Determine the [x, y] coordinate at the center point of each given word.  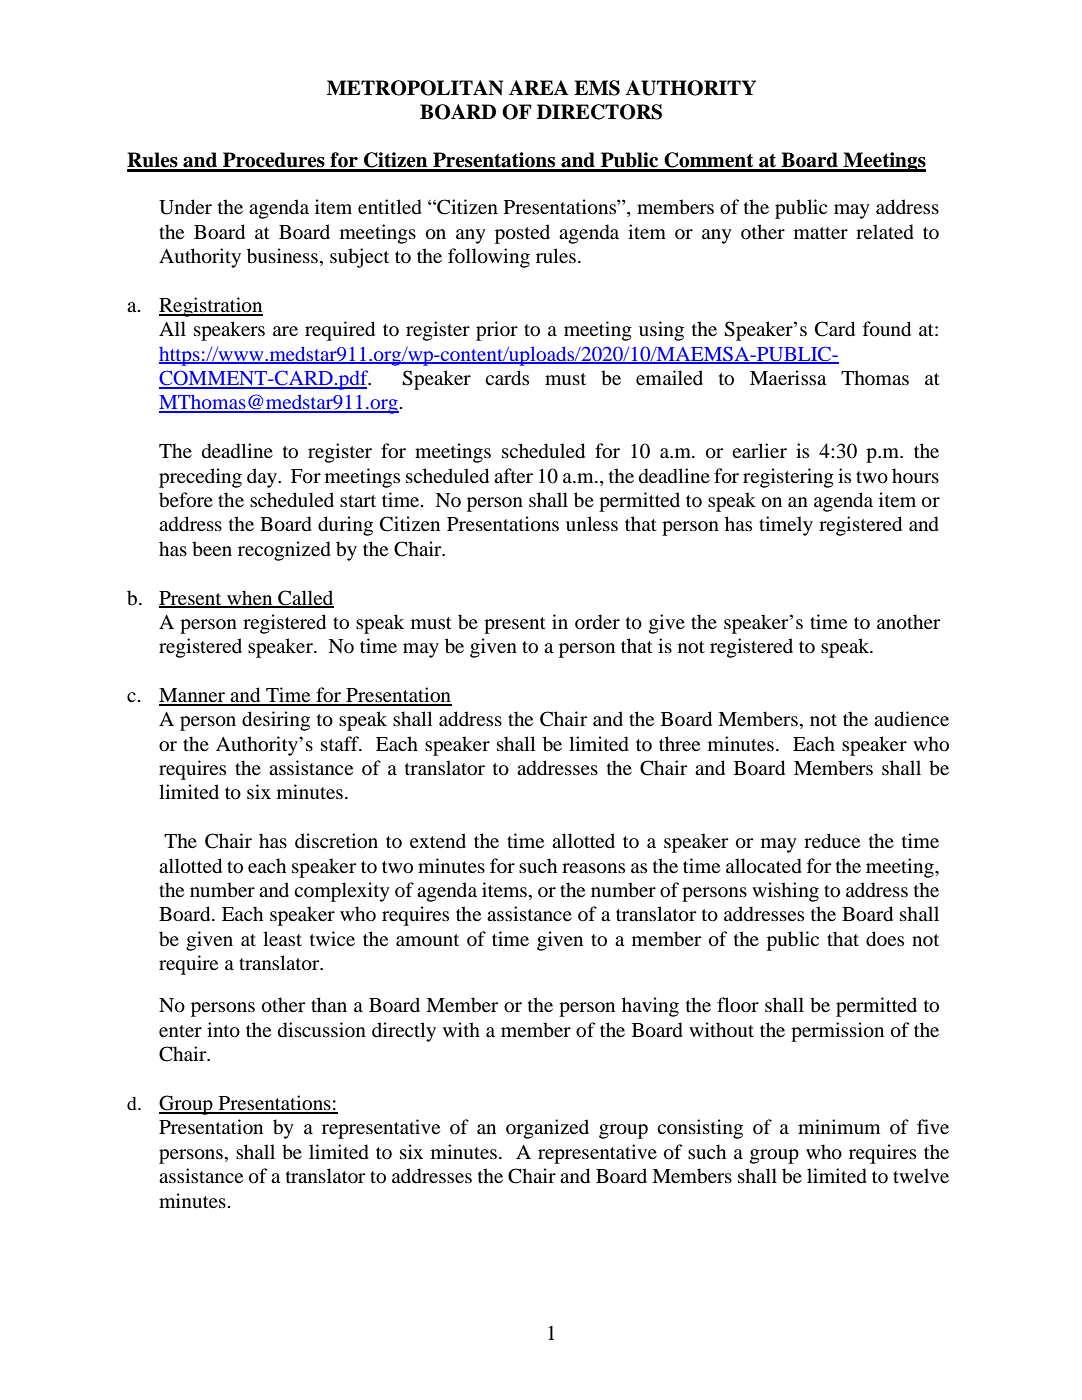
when [250, 598]
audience [911, 719]
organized [547, 1129]
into [223, 1030]
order [597, 622]
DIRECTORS [599, 112]
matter [821, 233]
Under [185, 207]
